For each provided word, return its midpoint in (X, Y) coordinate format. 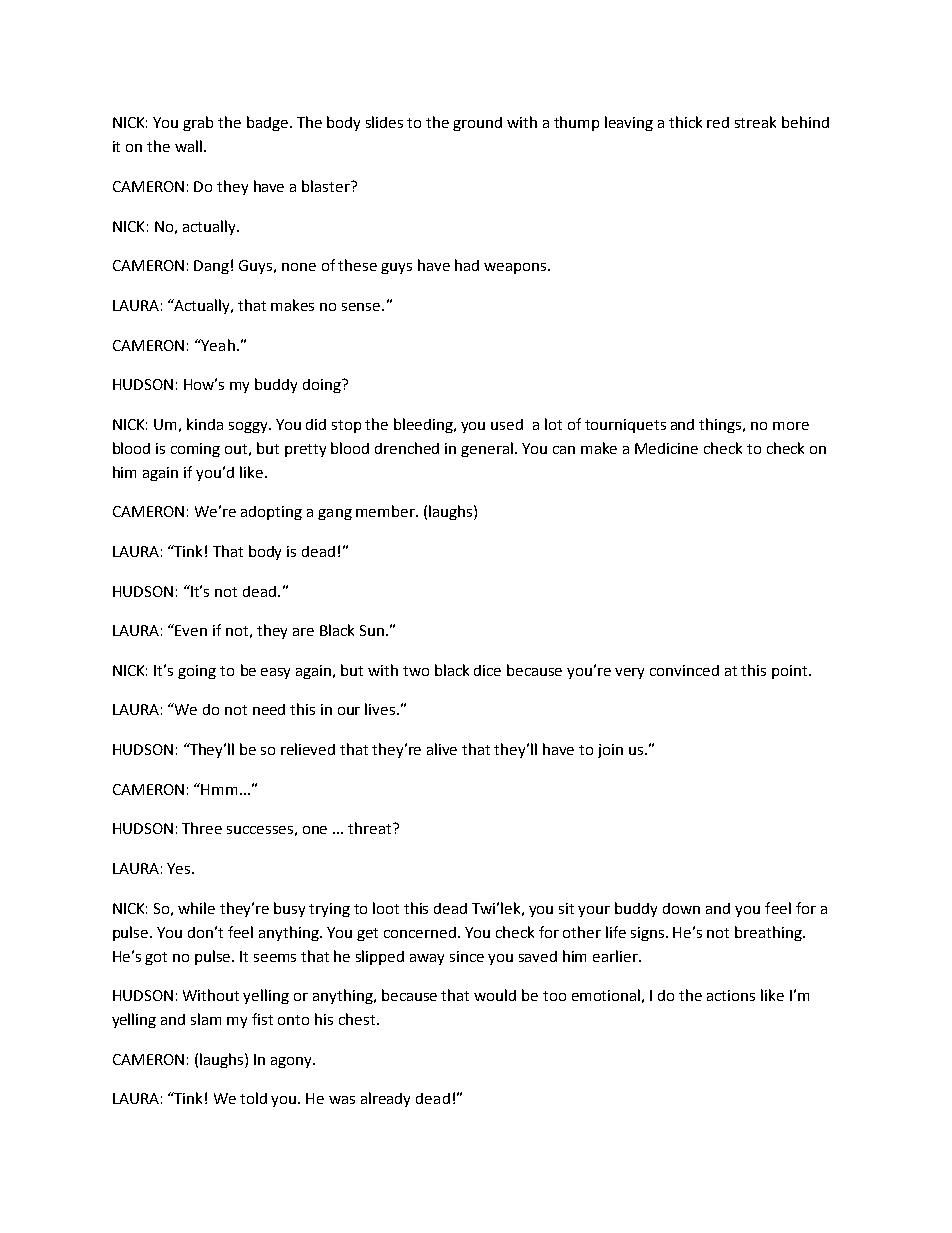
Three (202, 828)
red (718, 122)
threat (371, 828)
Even (191, 630)
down (681, 908)
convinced (684, 670)
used (507, 424)
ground (477, 124)
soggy (249, 427)
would (495, 995)
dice (487, 670)
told (253, 1098)
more (791, 426)
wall (188, 146)
